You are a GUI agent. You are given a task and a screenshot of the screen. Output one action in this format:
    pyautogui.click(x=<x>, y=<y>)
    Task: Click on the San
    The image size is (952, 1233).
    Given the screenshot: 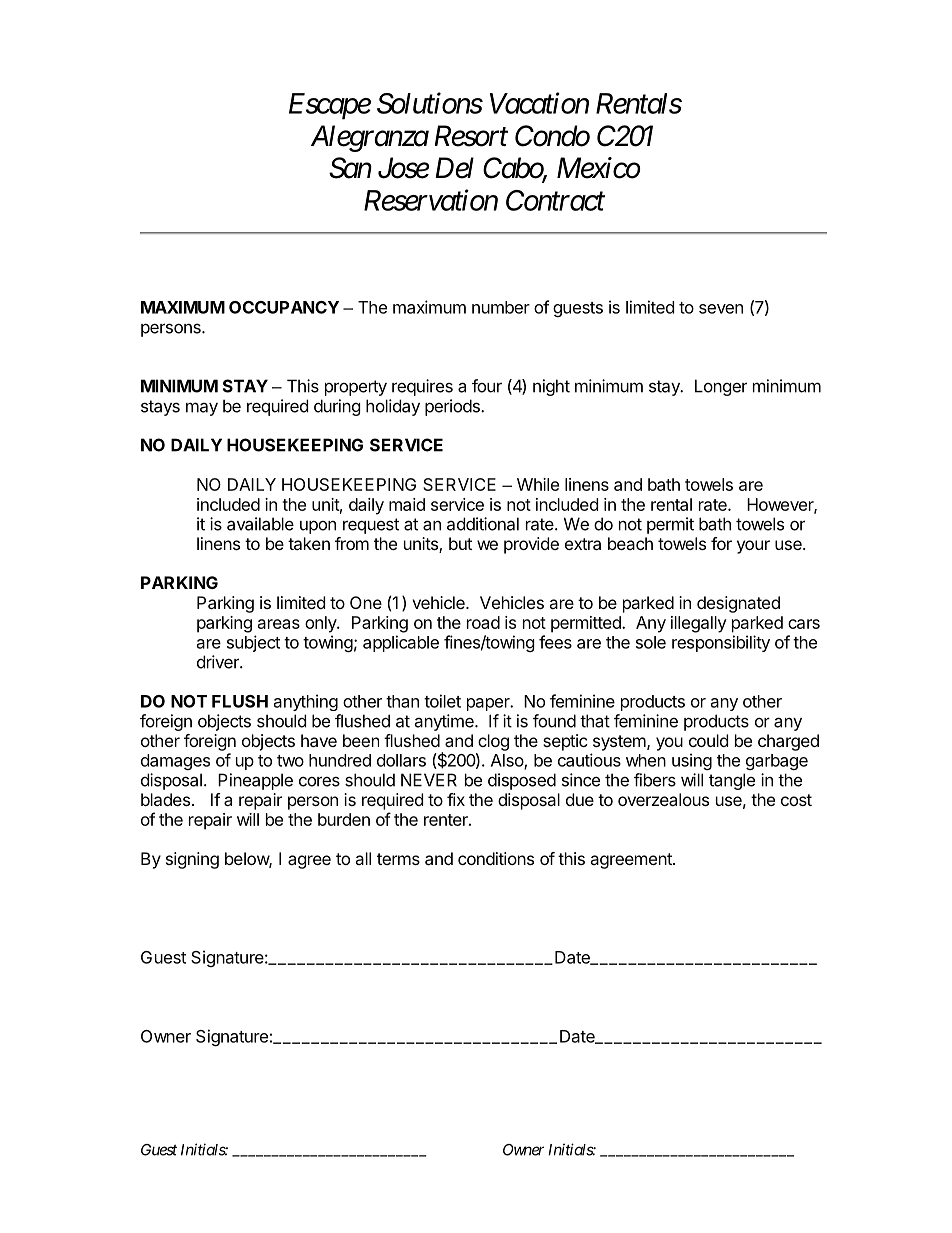 What is the action you would take?
    pyautogui.click(x=350, y=168)
